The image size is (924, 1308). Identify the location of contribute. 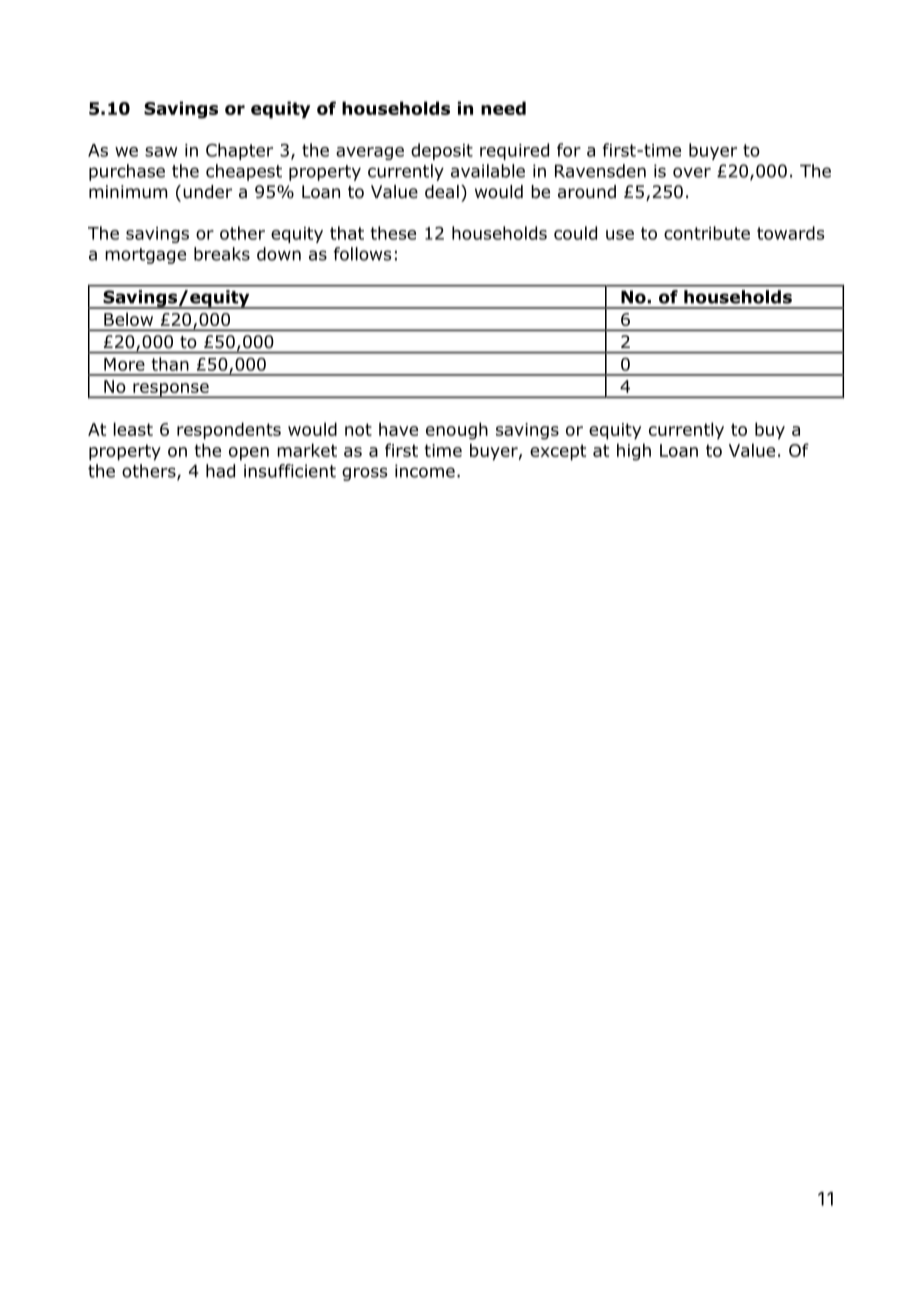
(707, 233).
